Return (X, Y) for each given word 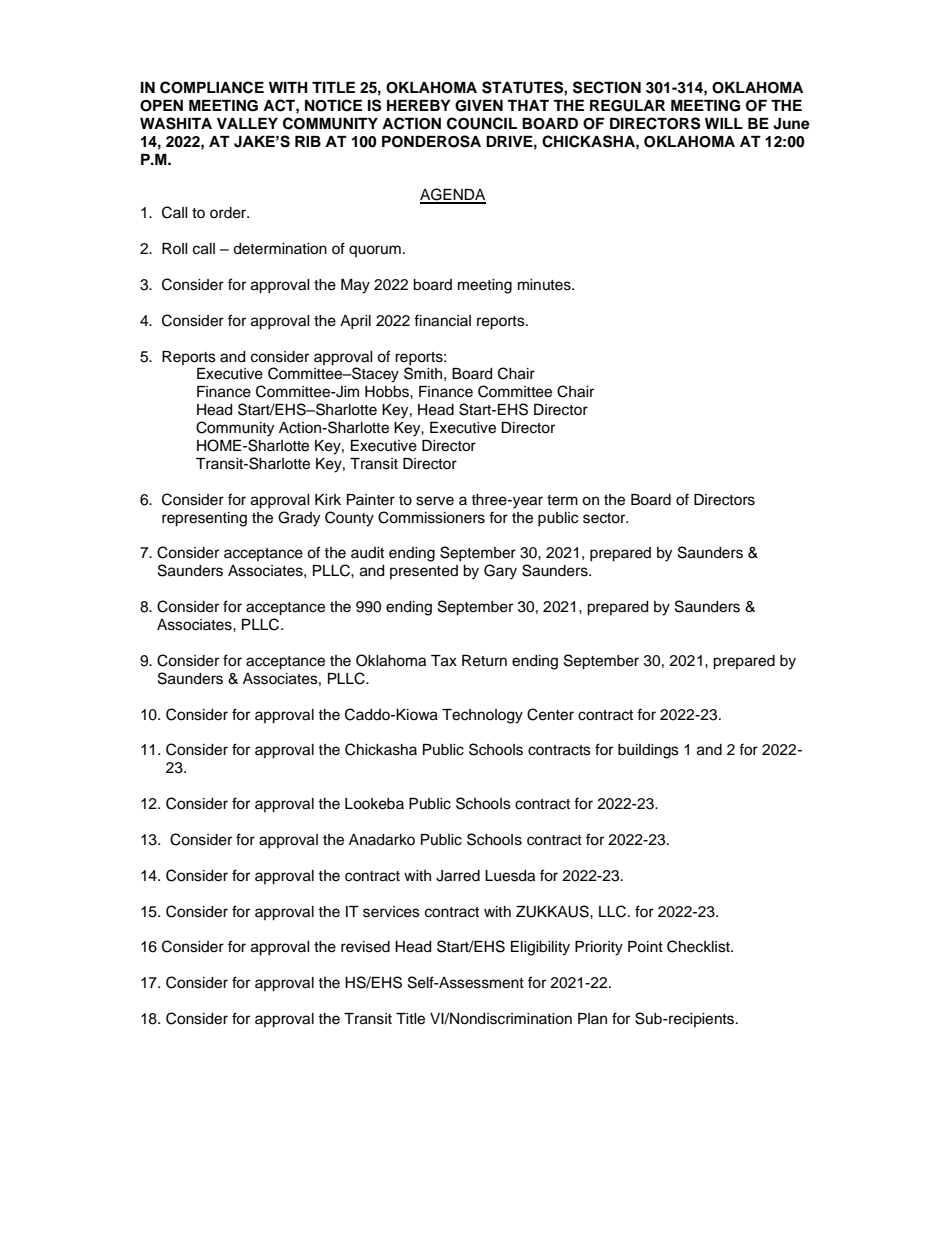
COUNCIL (482, 123)
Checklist (699, 946)
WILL (724, 123)
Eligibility (540, 948)
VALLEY (247, 123)
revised (365, 947)
